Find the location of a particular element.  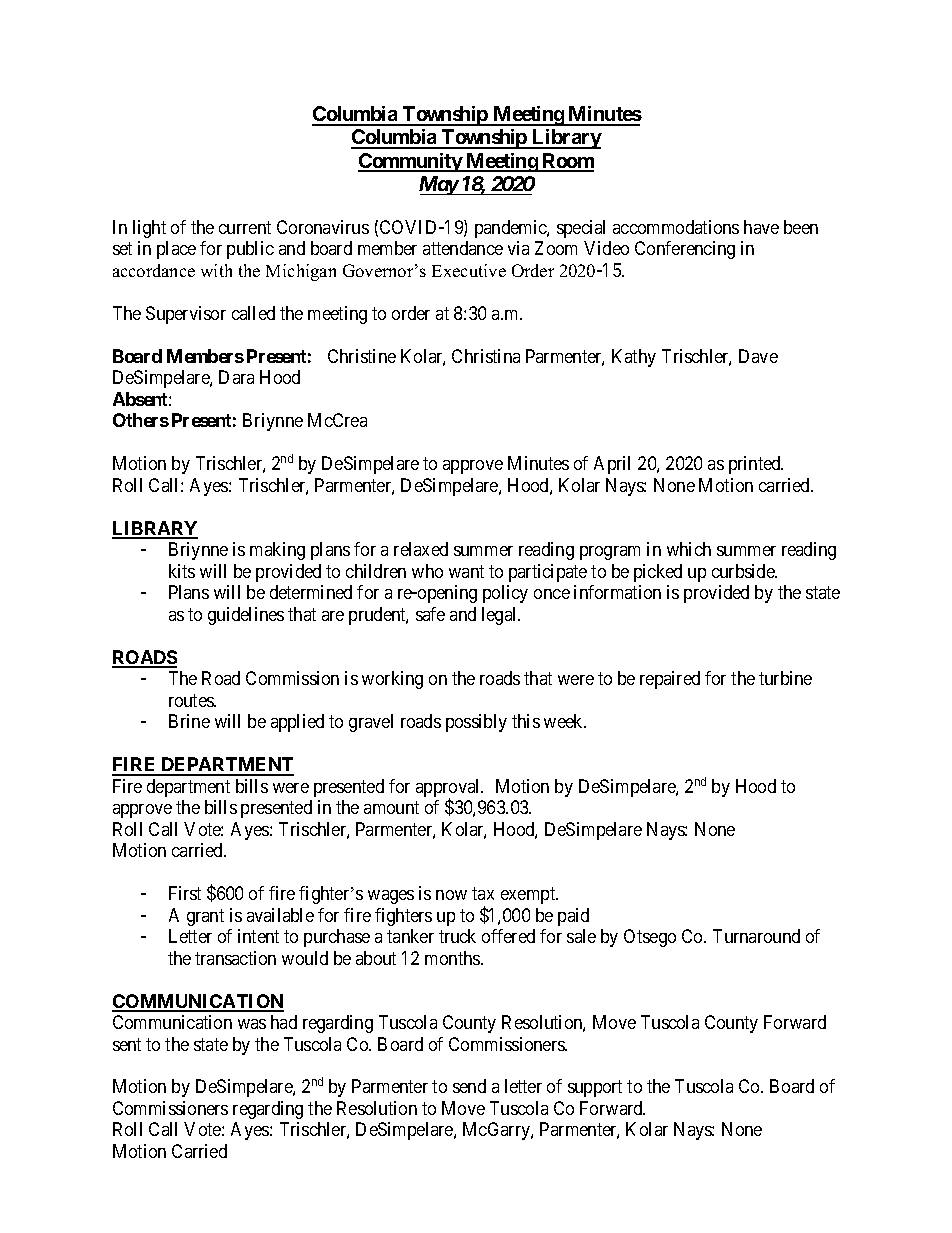

Community is located at coordinates (411, 162).
